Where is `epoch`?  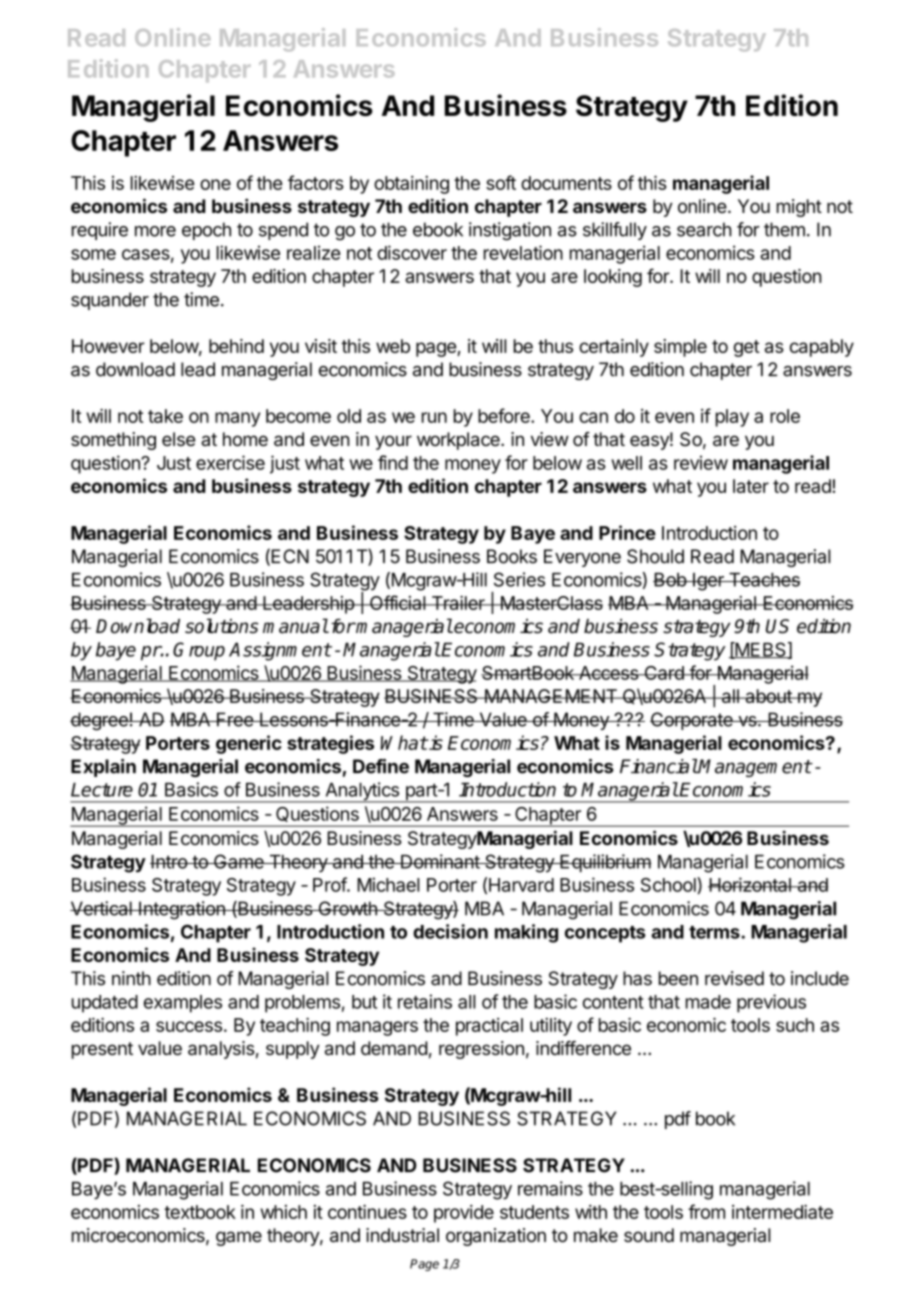
epoch is located at coordinates (206, 231).
